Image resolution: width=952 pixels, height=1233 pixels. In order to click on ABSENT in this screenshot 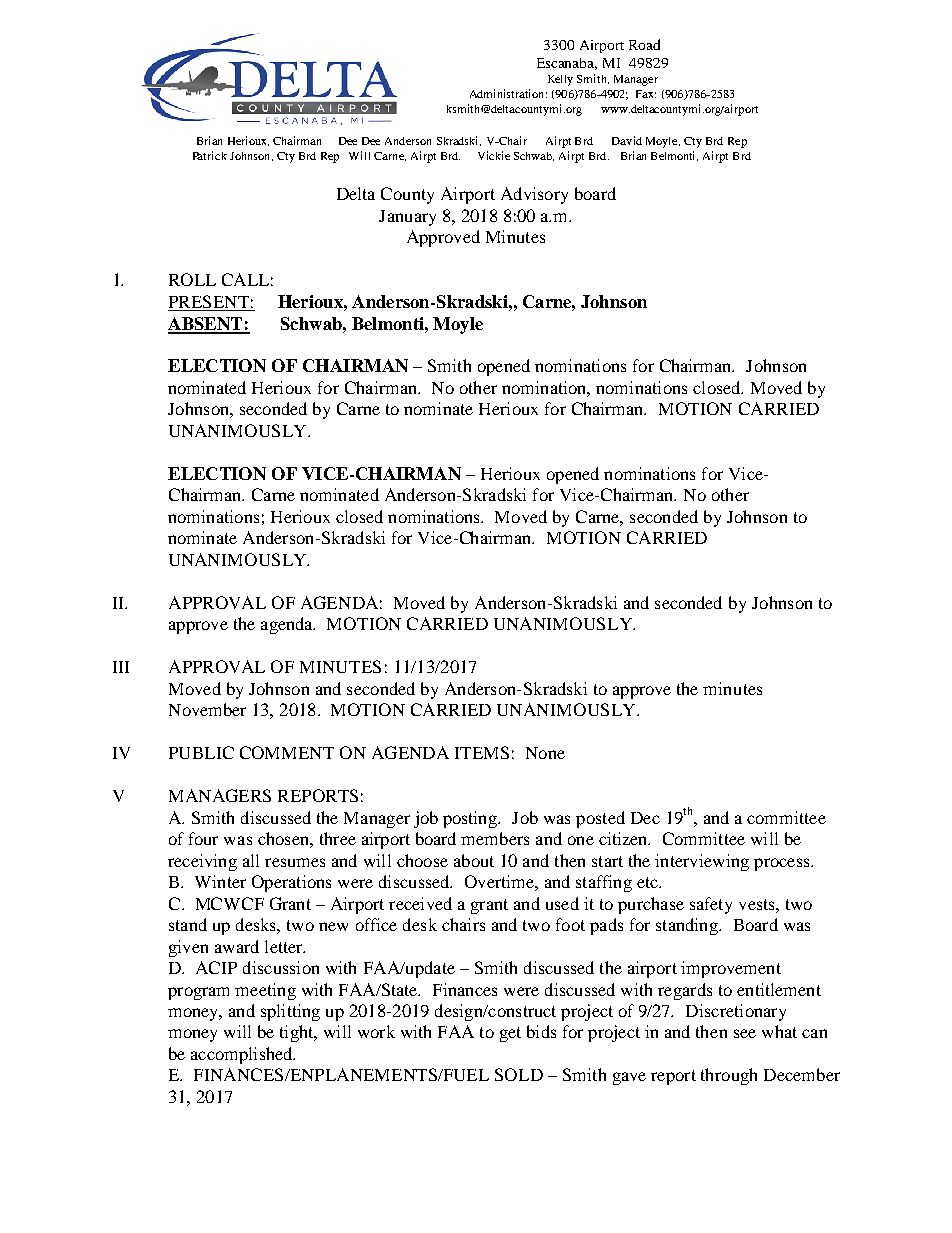, I will do `click(206, 325)`.
